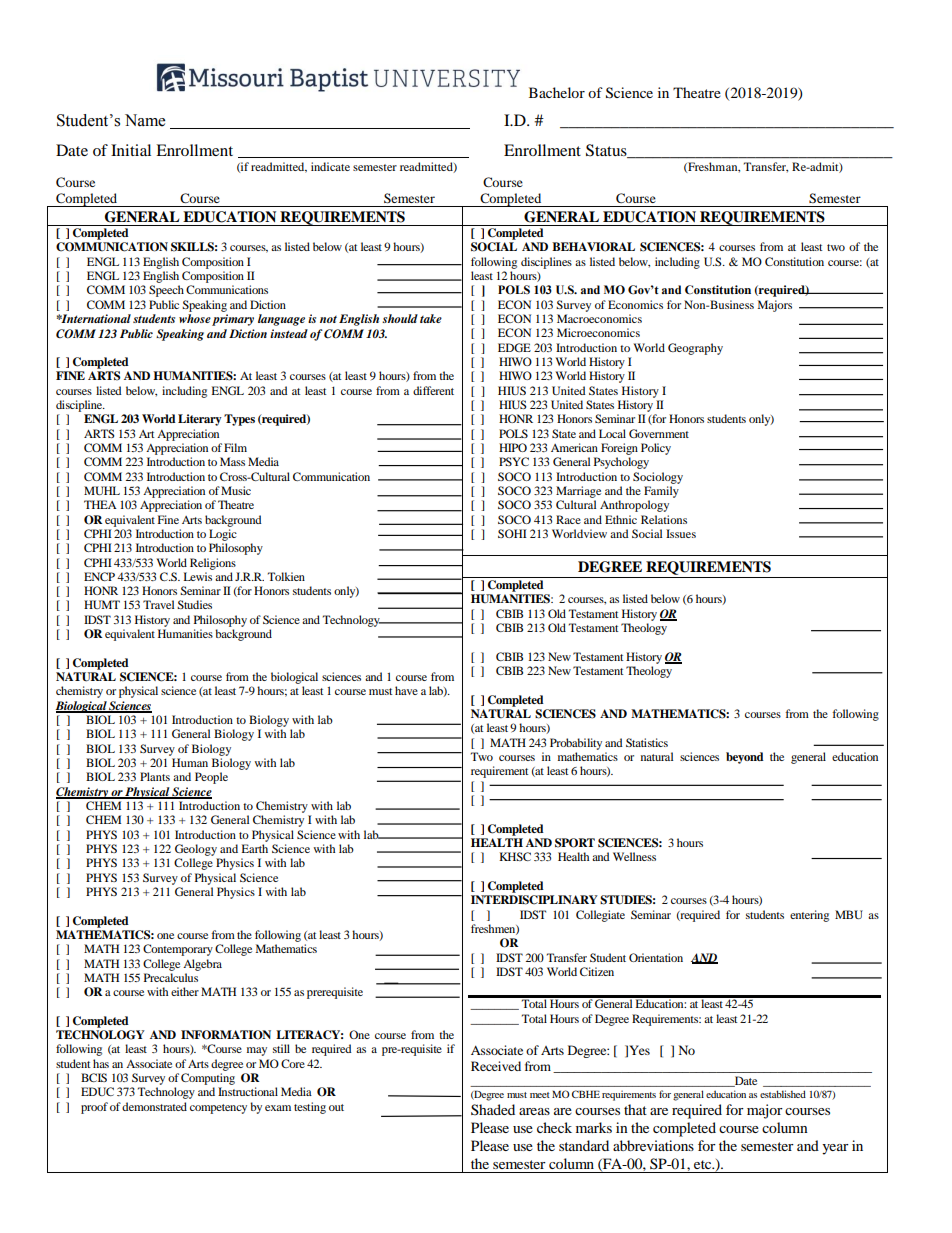  Describe the element at coordinates (145, 120) in the screenshot. I see `Name` at that location.
